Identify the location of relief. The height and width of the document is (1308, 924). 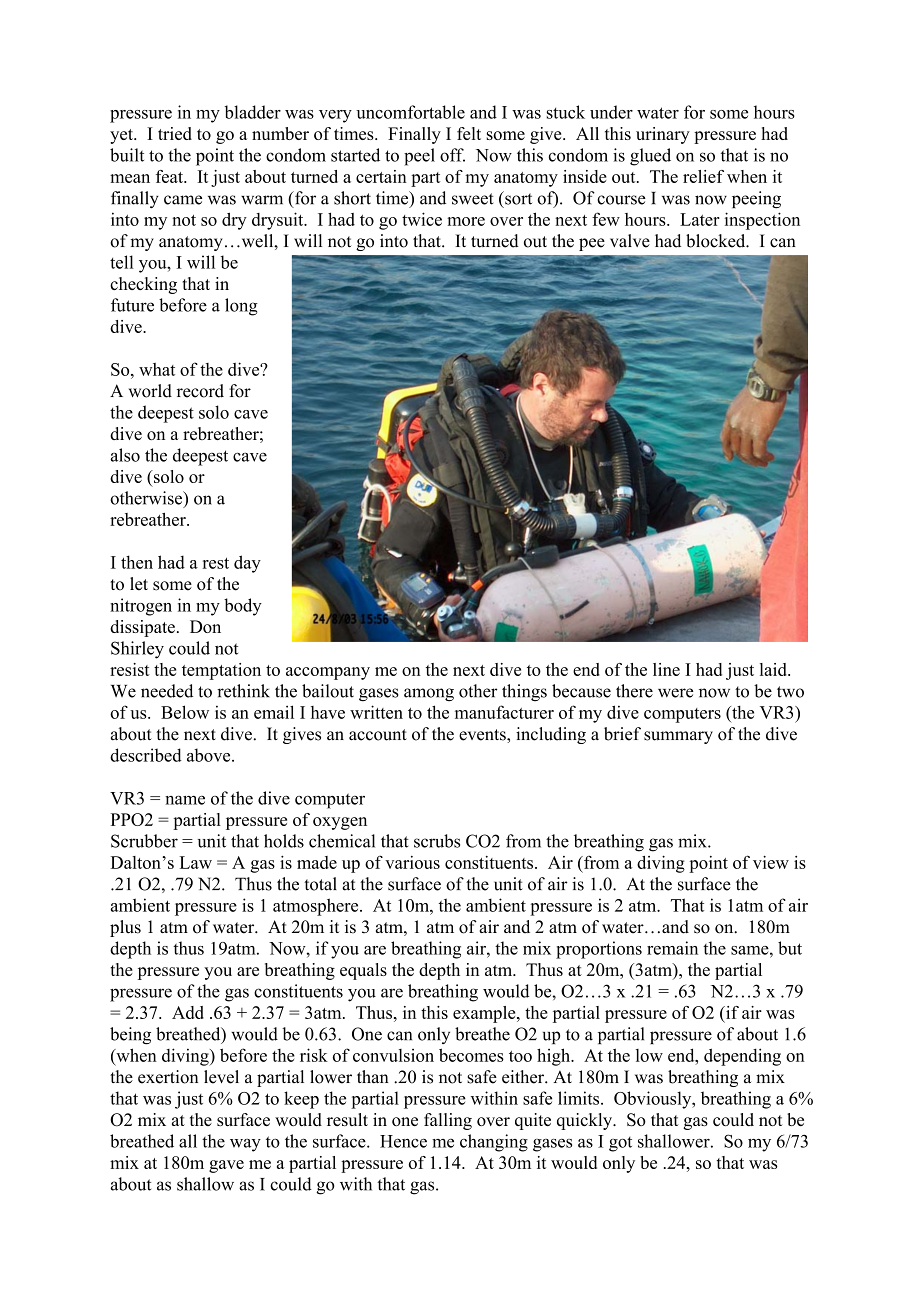
(703, 176).
